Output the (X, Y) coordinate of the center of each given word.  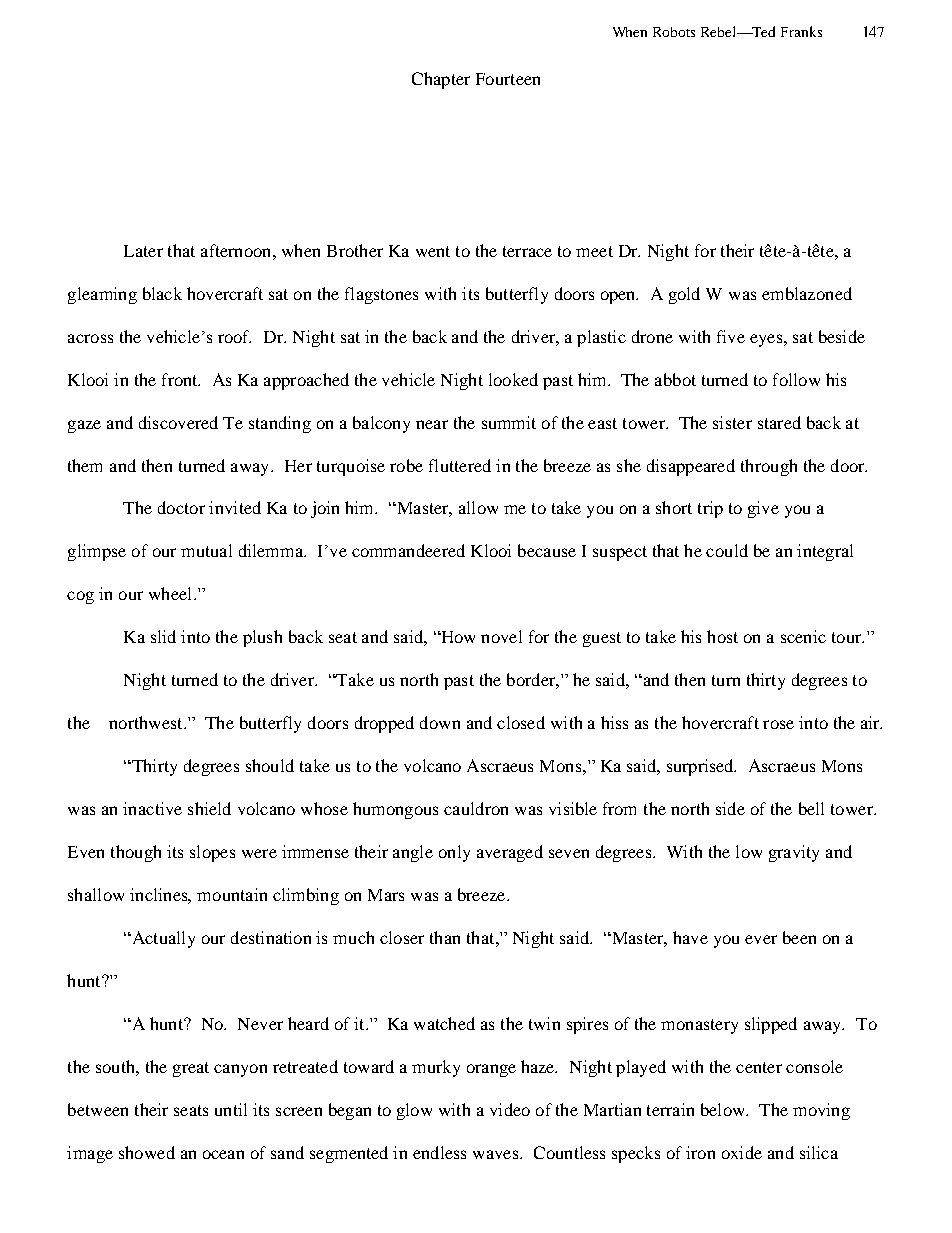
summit (509, 422)
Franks (801, 31)
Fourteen (508, 79)
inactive (152, 808)
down (440, 722)
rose (778, 724)
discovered (178, 422)
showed (147, 1152)
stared (779, 422)
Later (143, 251)
